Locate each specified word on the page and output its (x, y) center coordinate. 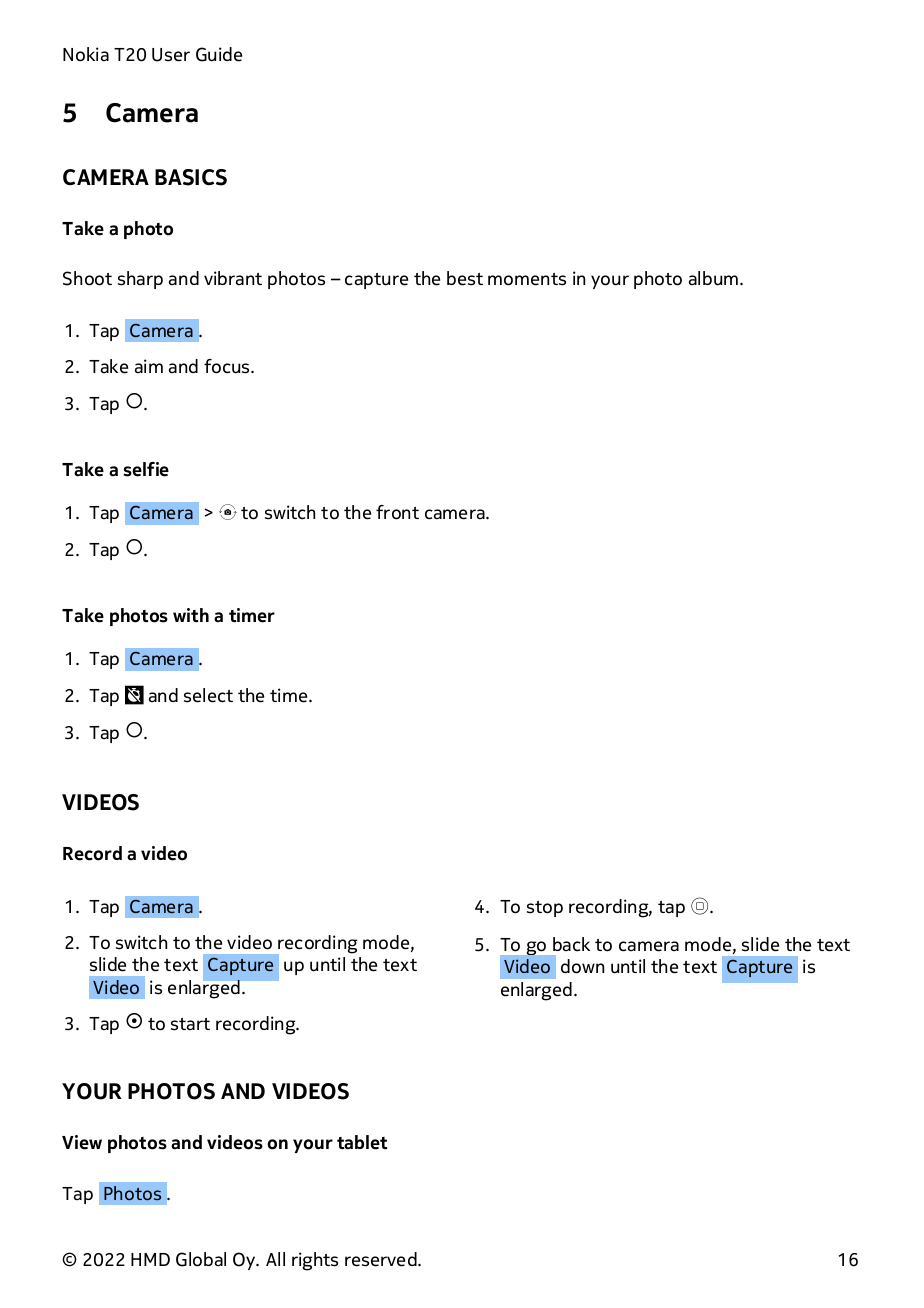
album (715, 278)
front (397, 512)
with (191, 615)
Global (201, 1259)
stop (545, 909)
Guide (219, 54)
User (171, 55)
